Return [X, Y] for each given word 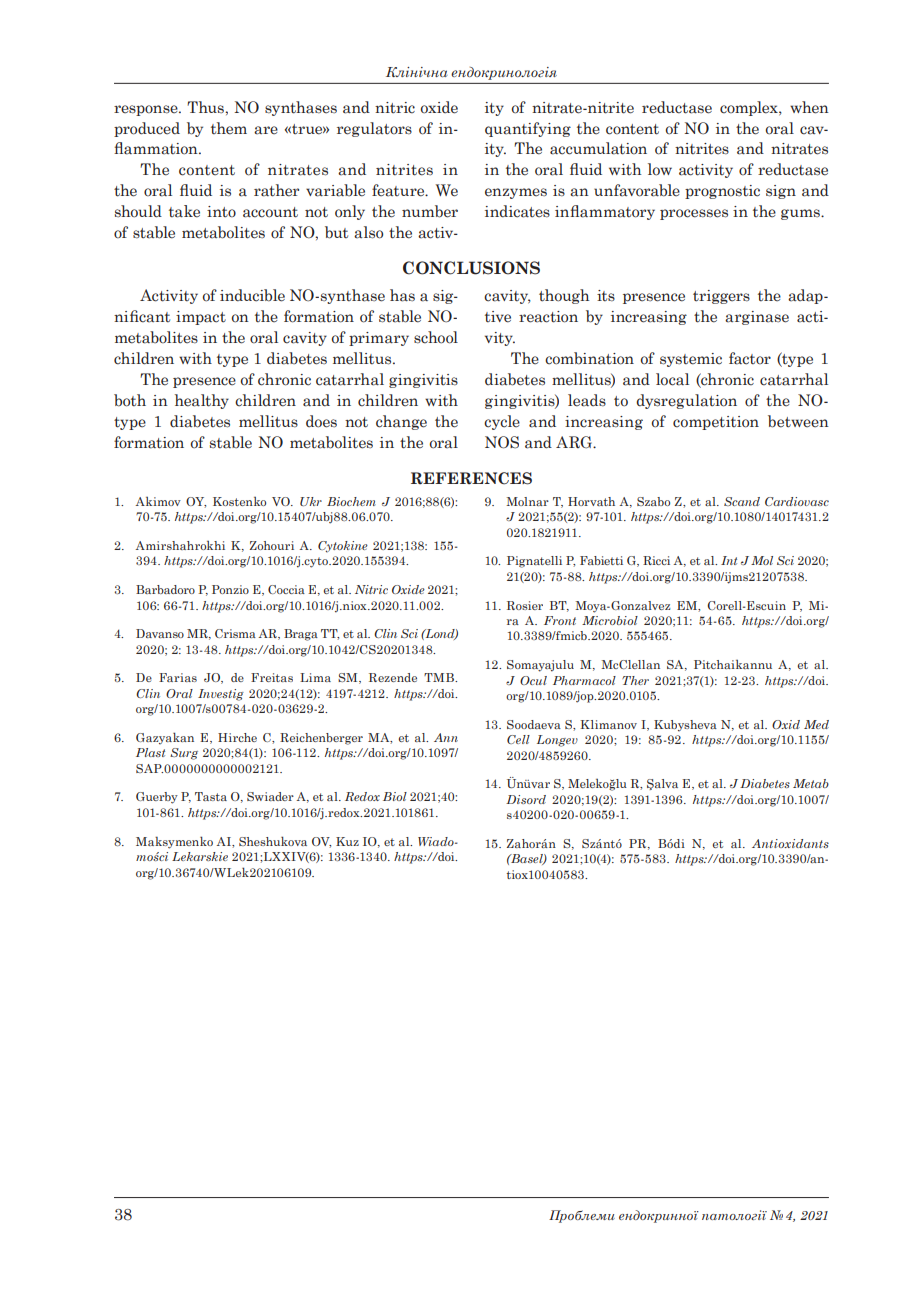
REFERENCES [471, 478]
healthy [202, 401]
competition [716, 423]
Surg [184, 754]
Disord [526, 799]
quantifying [528, 129]
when [809, 107]
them [229, 128]
